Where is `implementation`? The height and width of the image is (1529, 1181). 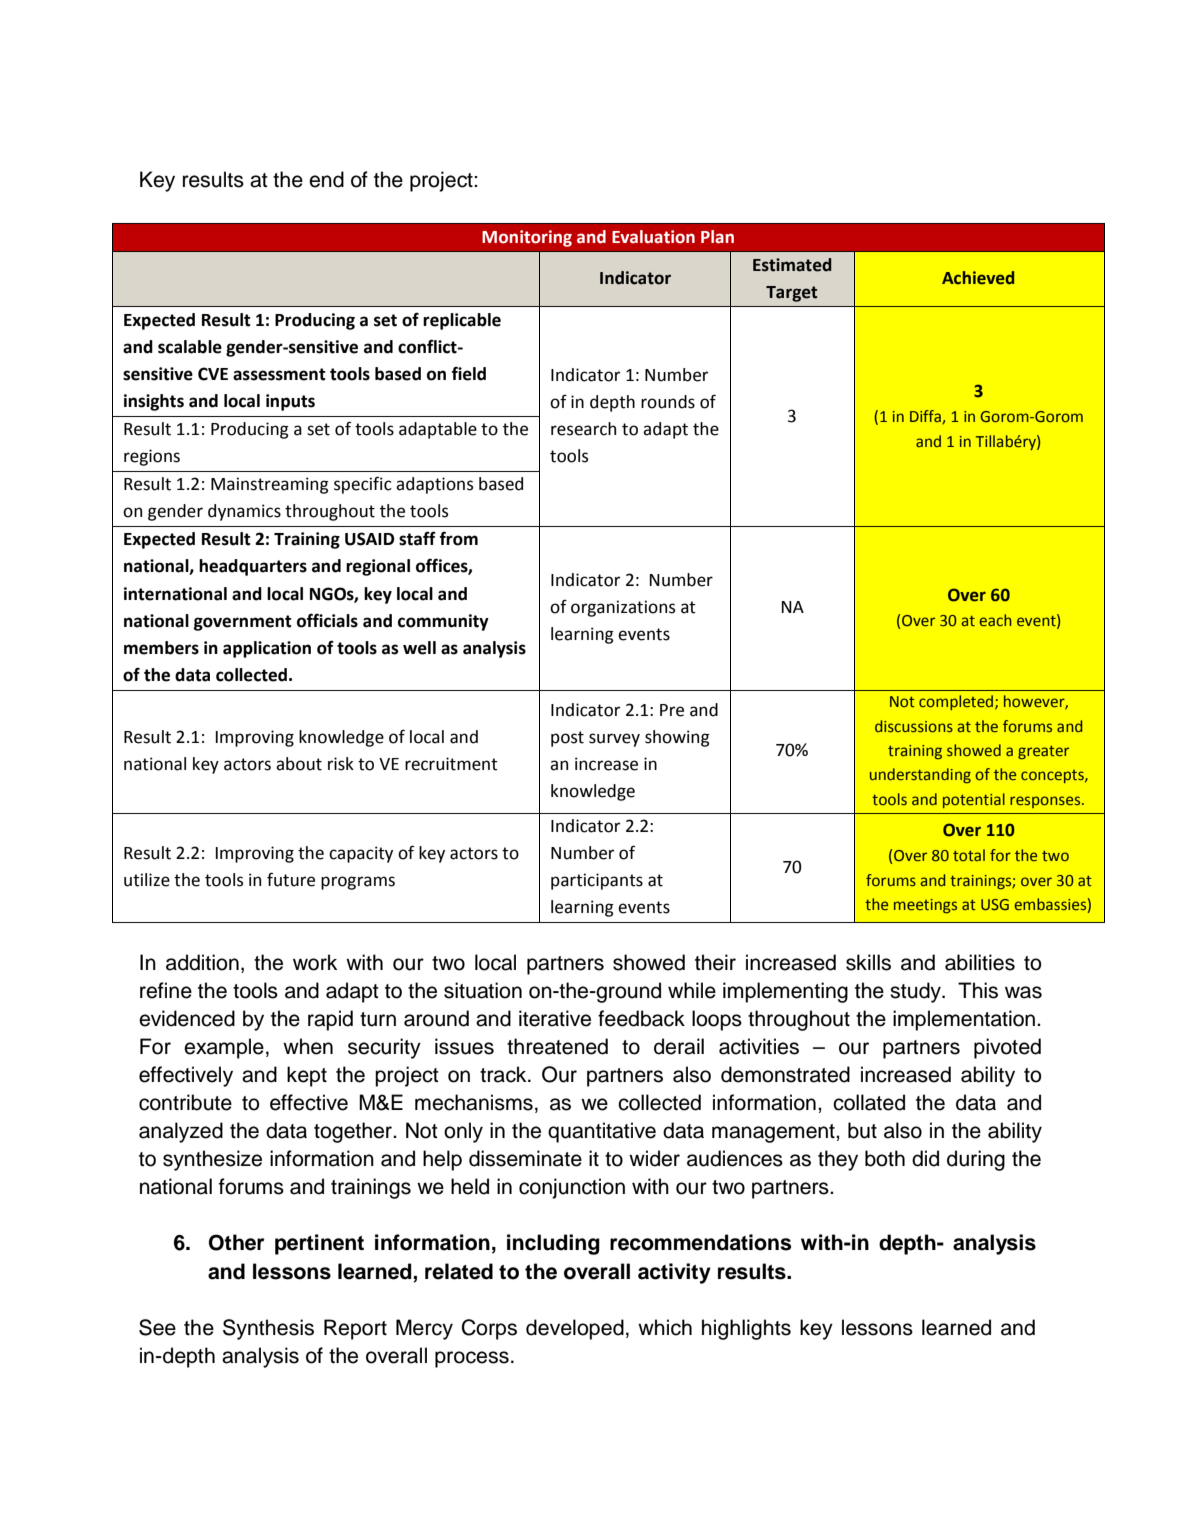
implementation is located at coordinates (965, 1020).
